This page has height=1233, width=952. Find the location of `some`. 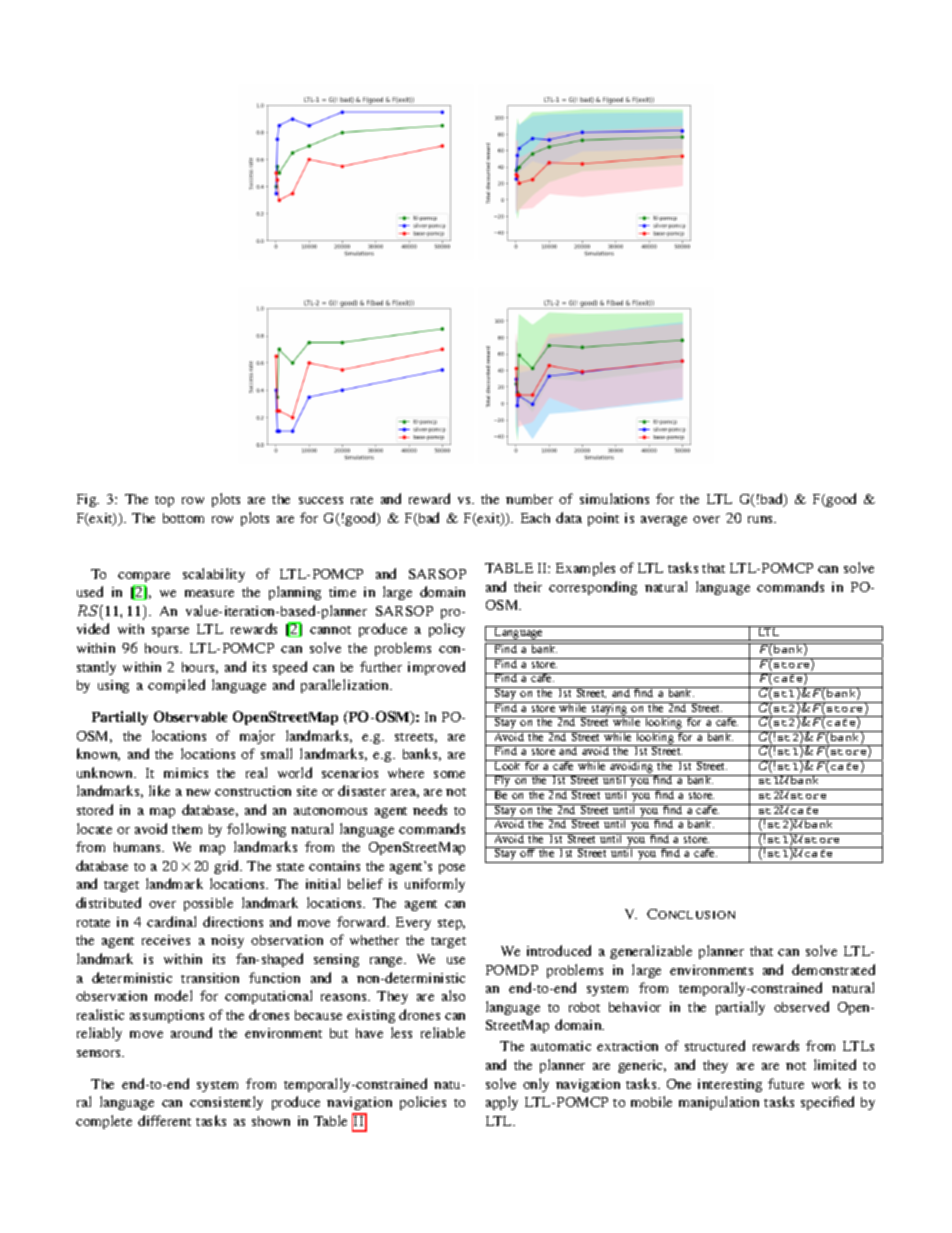

some is located at coordinates (449, 774).
